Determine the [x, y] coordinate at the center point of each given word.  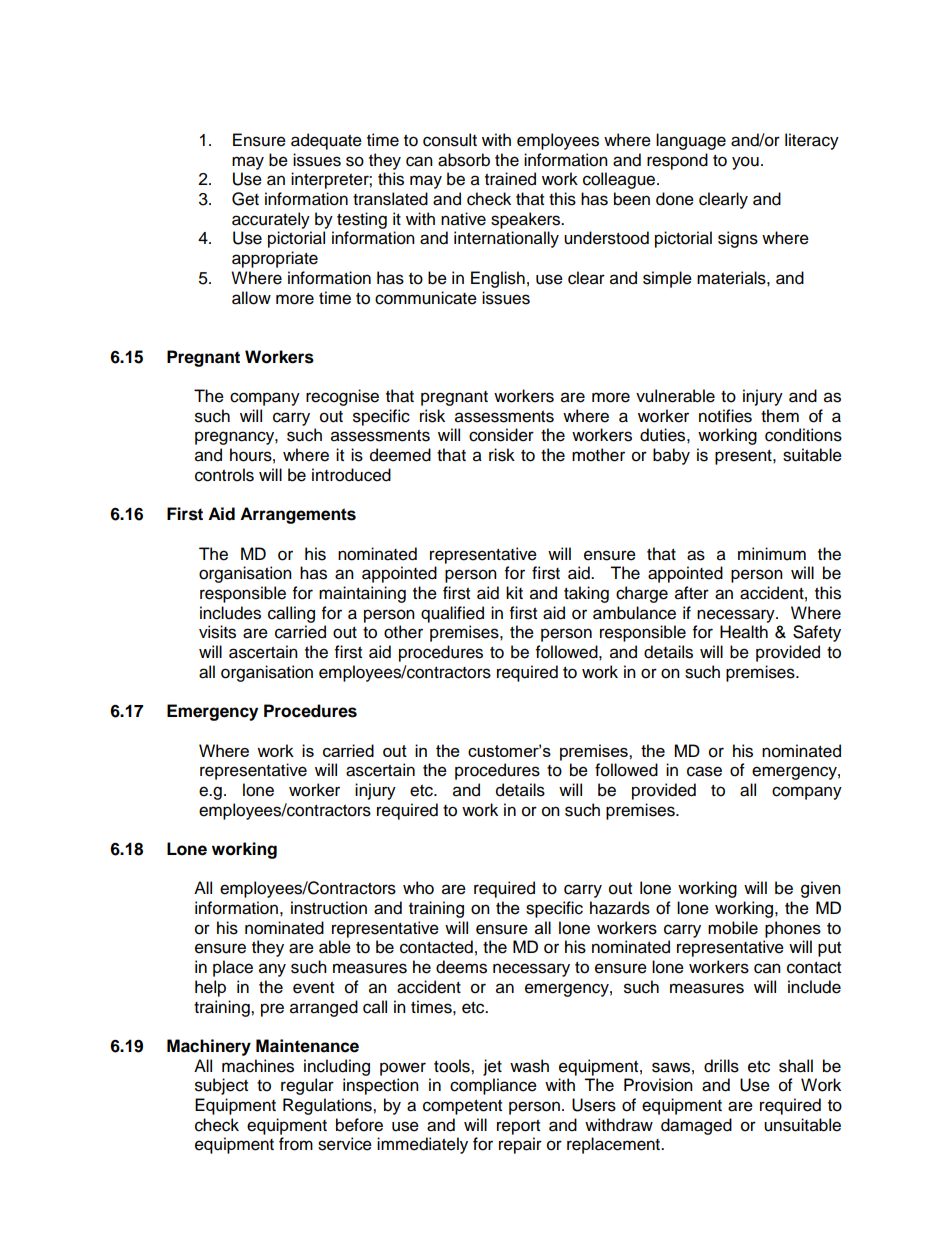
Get [245, 199]
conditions [803, 435]
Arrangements [298, 515]
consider [501, 435]
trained [510, 179]
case [704, 771]
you [745, 163]
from [296, 1144]
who [418, 888]
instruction [329, 908]
